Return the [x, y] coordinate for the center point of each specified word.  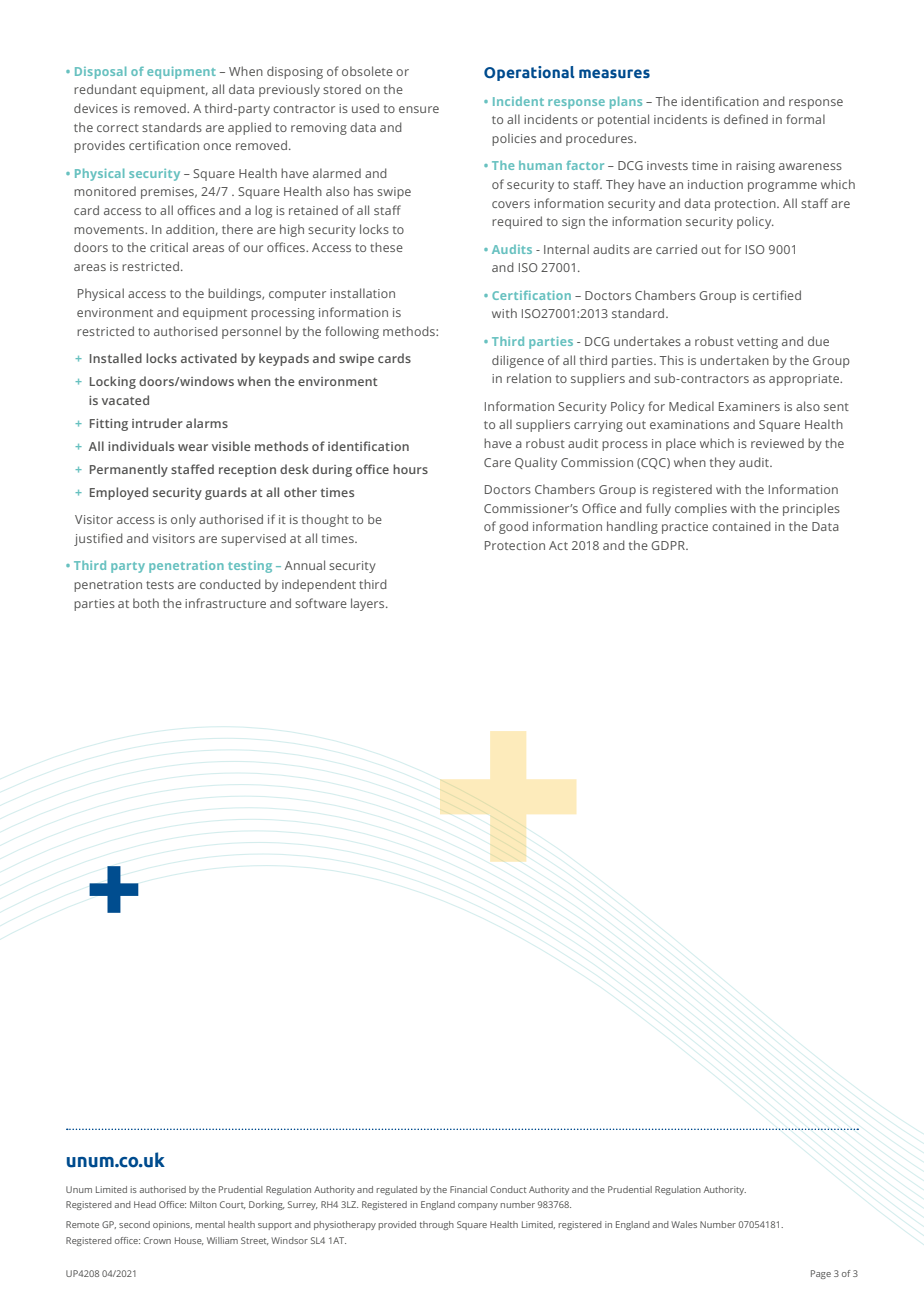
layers [369, 604]
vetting [757, 343]
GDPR [669, 545]
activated [209, 358]
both [146, 603]
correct [118, 128]
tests [160, 585]
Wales [684, 1224]
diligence [518, 361]
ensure [419, 109]
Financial [468, 1189]
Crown [157, 1240]
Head [145, 1204]
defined [746, 119]
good [513, 527]
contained [741, 526]
